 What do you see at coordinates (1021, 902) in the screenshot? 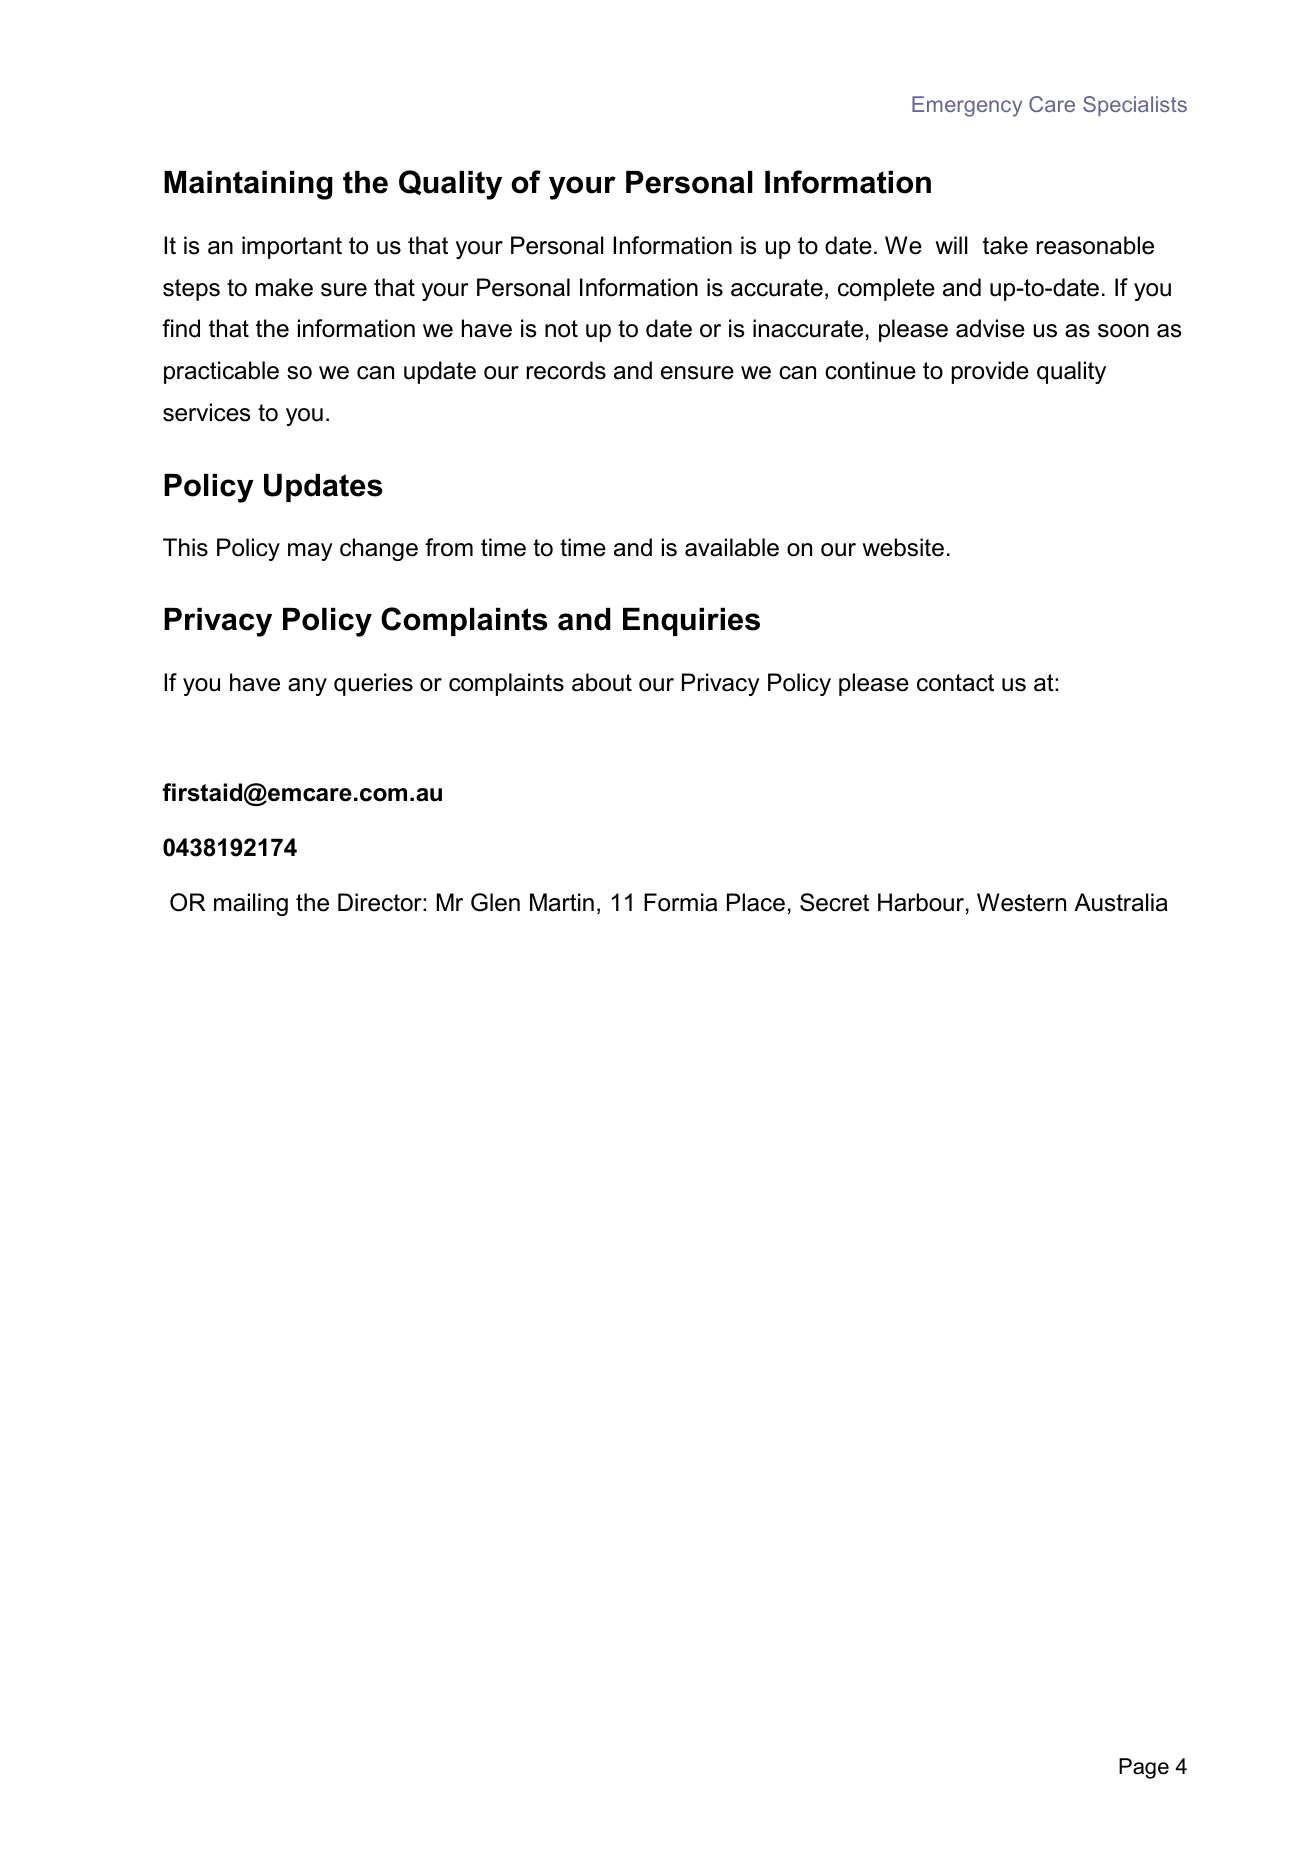
I see `Western` at bounding box center [1021, 902].
